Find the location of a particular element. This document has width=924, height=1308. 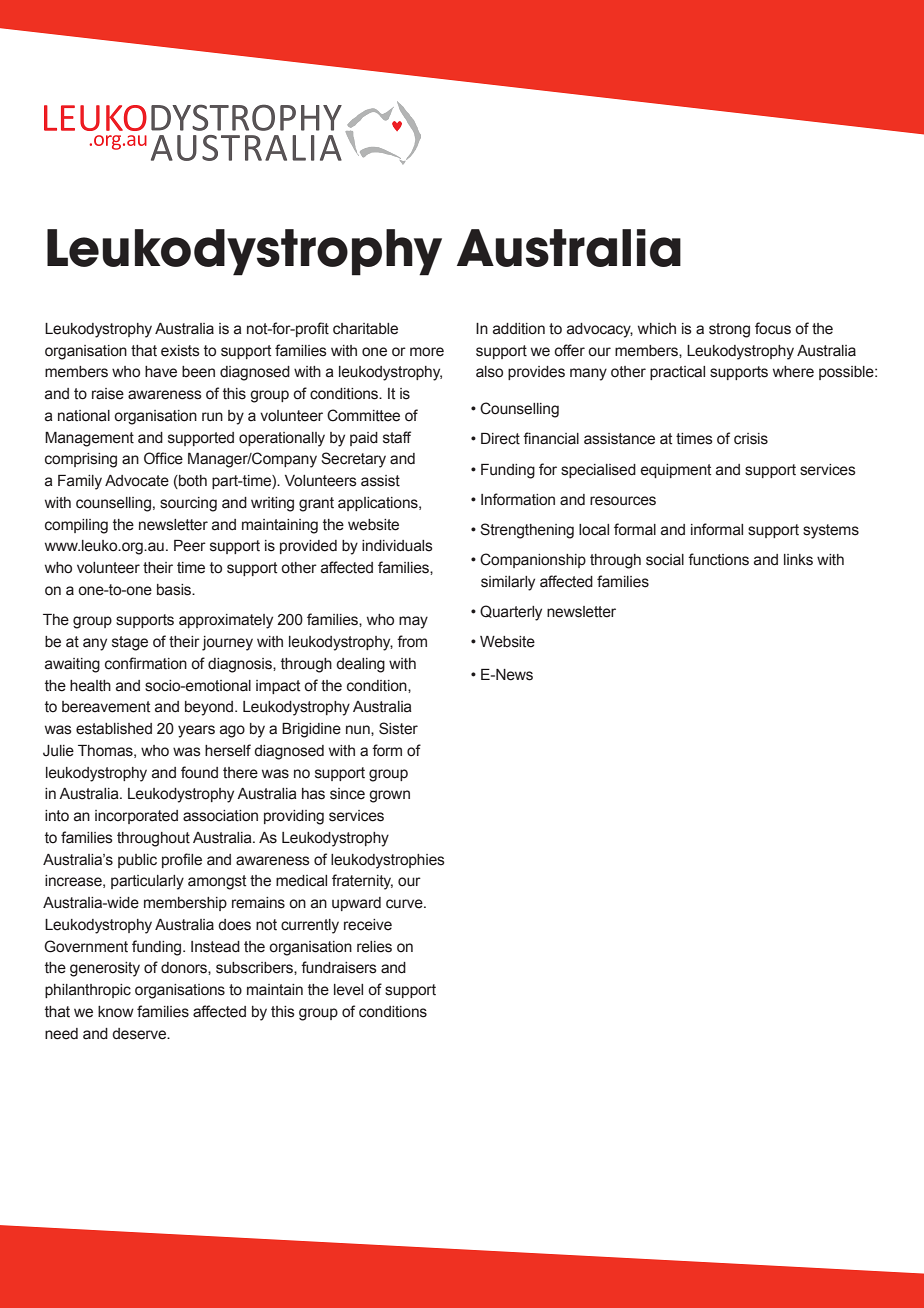

know is located at coordinates (116, 1012).
